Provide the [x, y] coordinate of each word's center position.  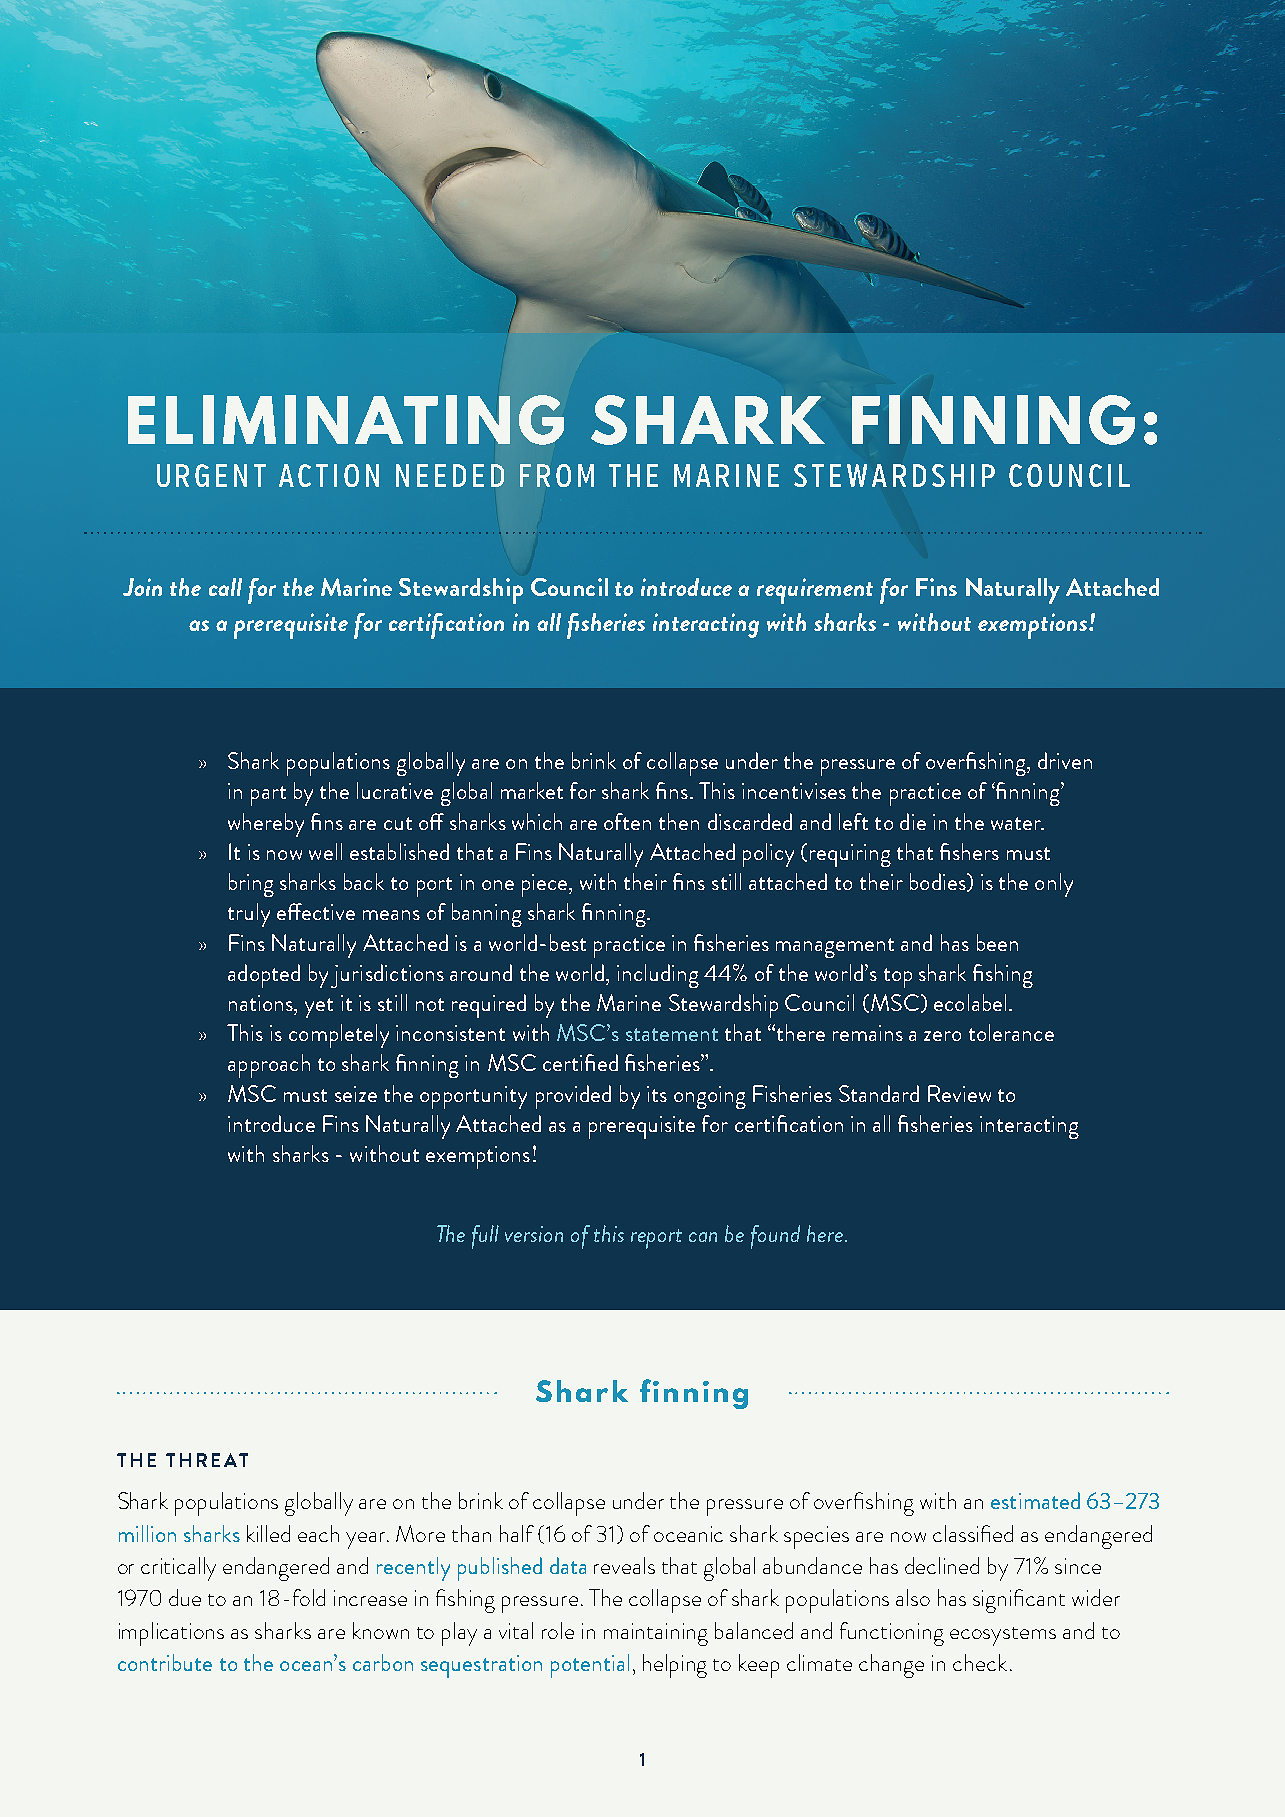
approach [269, 1066]
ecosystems [1003, 1636]
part [268, 796]
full [485, 1237]
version [534, 1234]
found [775, 1237]
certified [580, 1062]
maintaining [656, 1634]
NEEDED [450, 475]
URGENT [211, 475]
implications [171, 1634]
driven [1065, 760]
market [532, 790]
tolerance [1011, 1032]
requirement [815, 591]
